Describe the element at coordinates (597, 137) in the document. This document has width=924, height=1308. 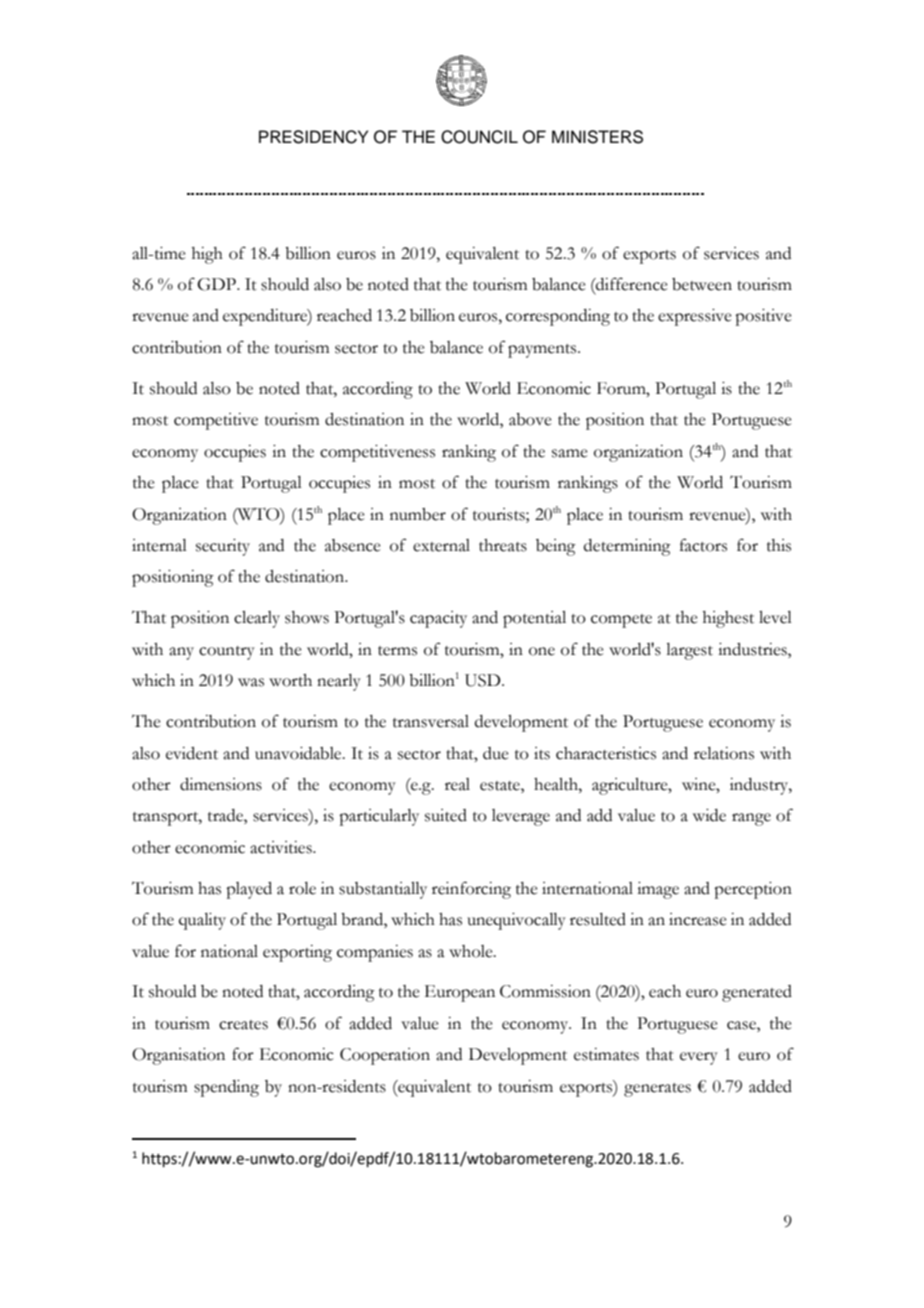
I see `MINISTERS` at that location.
